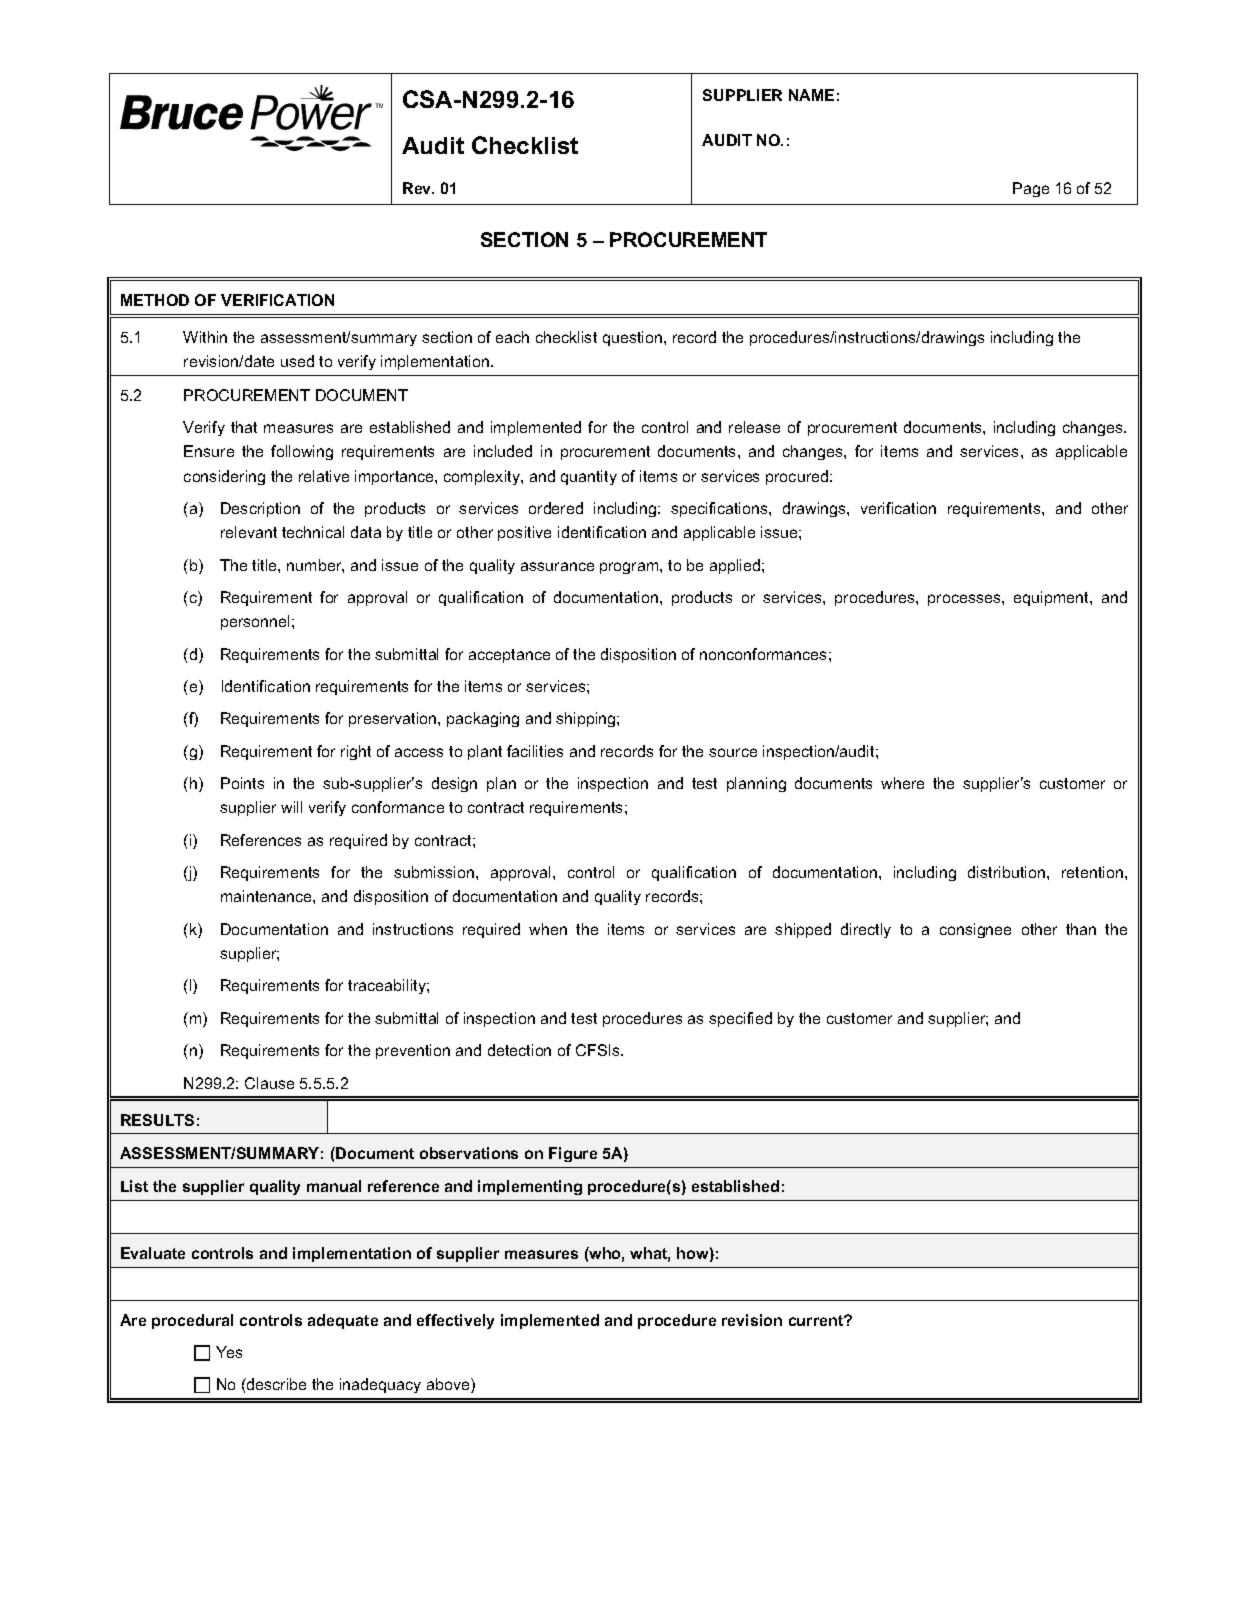 Image resolution: width=1238 pixels, height=1602 pixels. I want to click on Figure, so click(573, 1154).
